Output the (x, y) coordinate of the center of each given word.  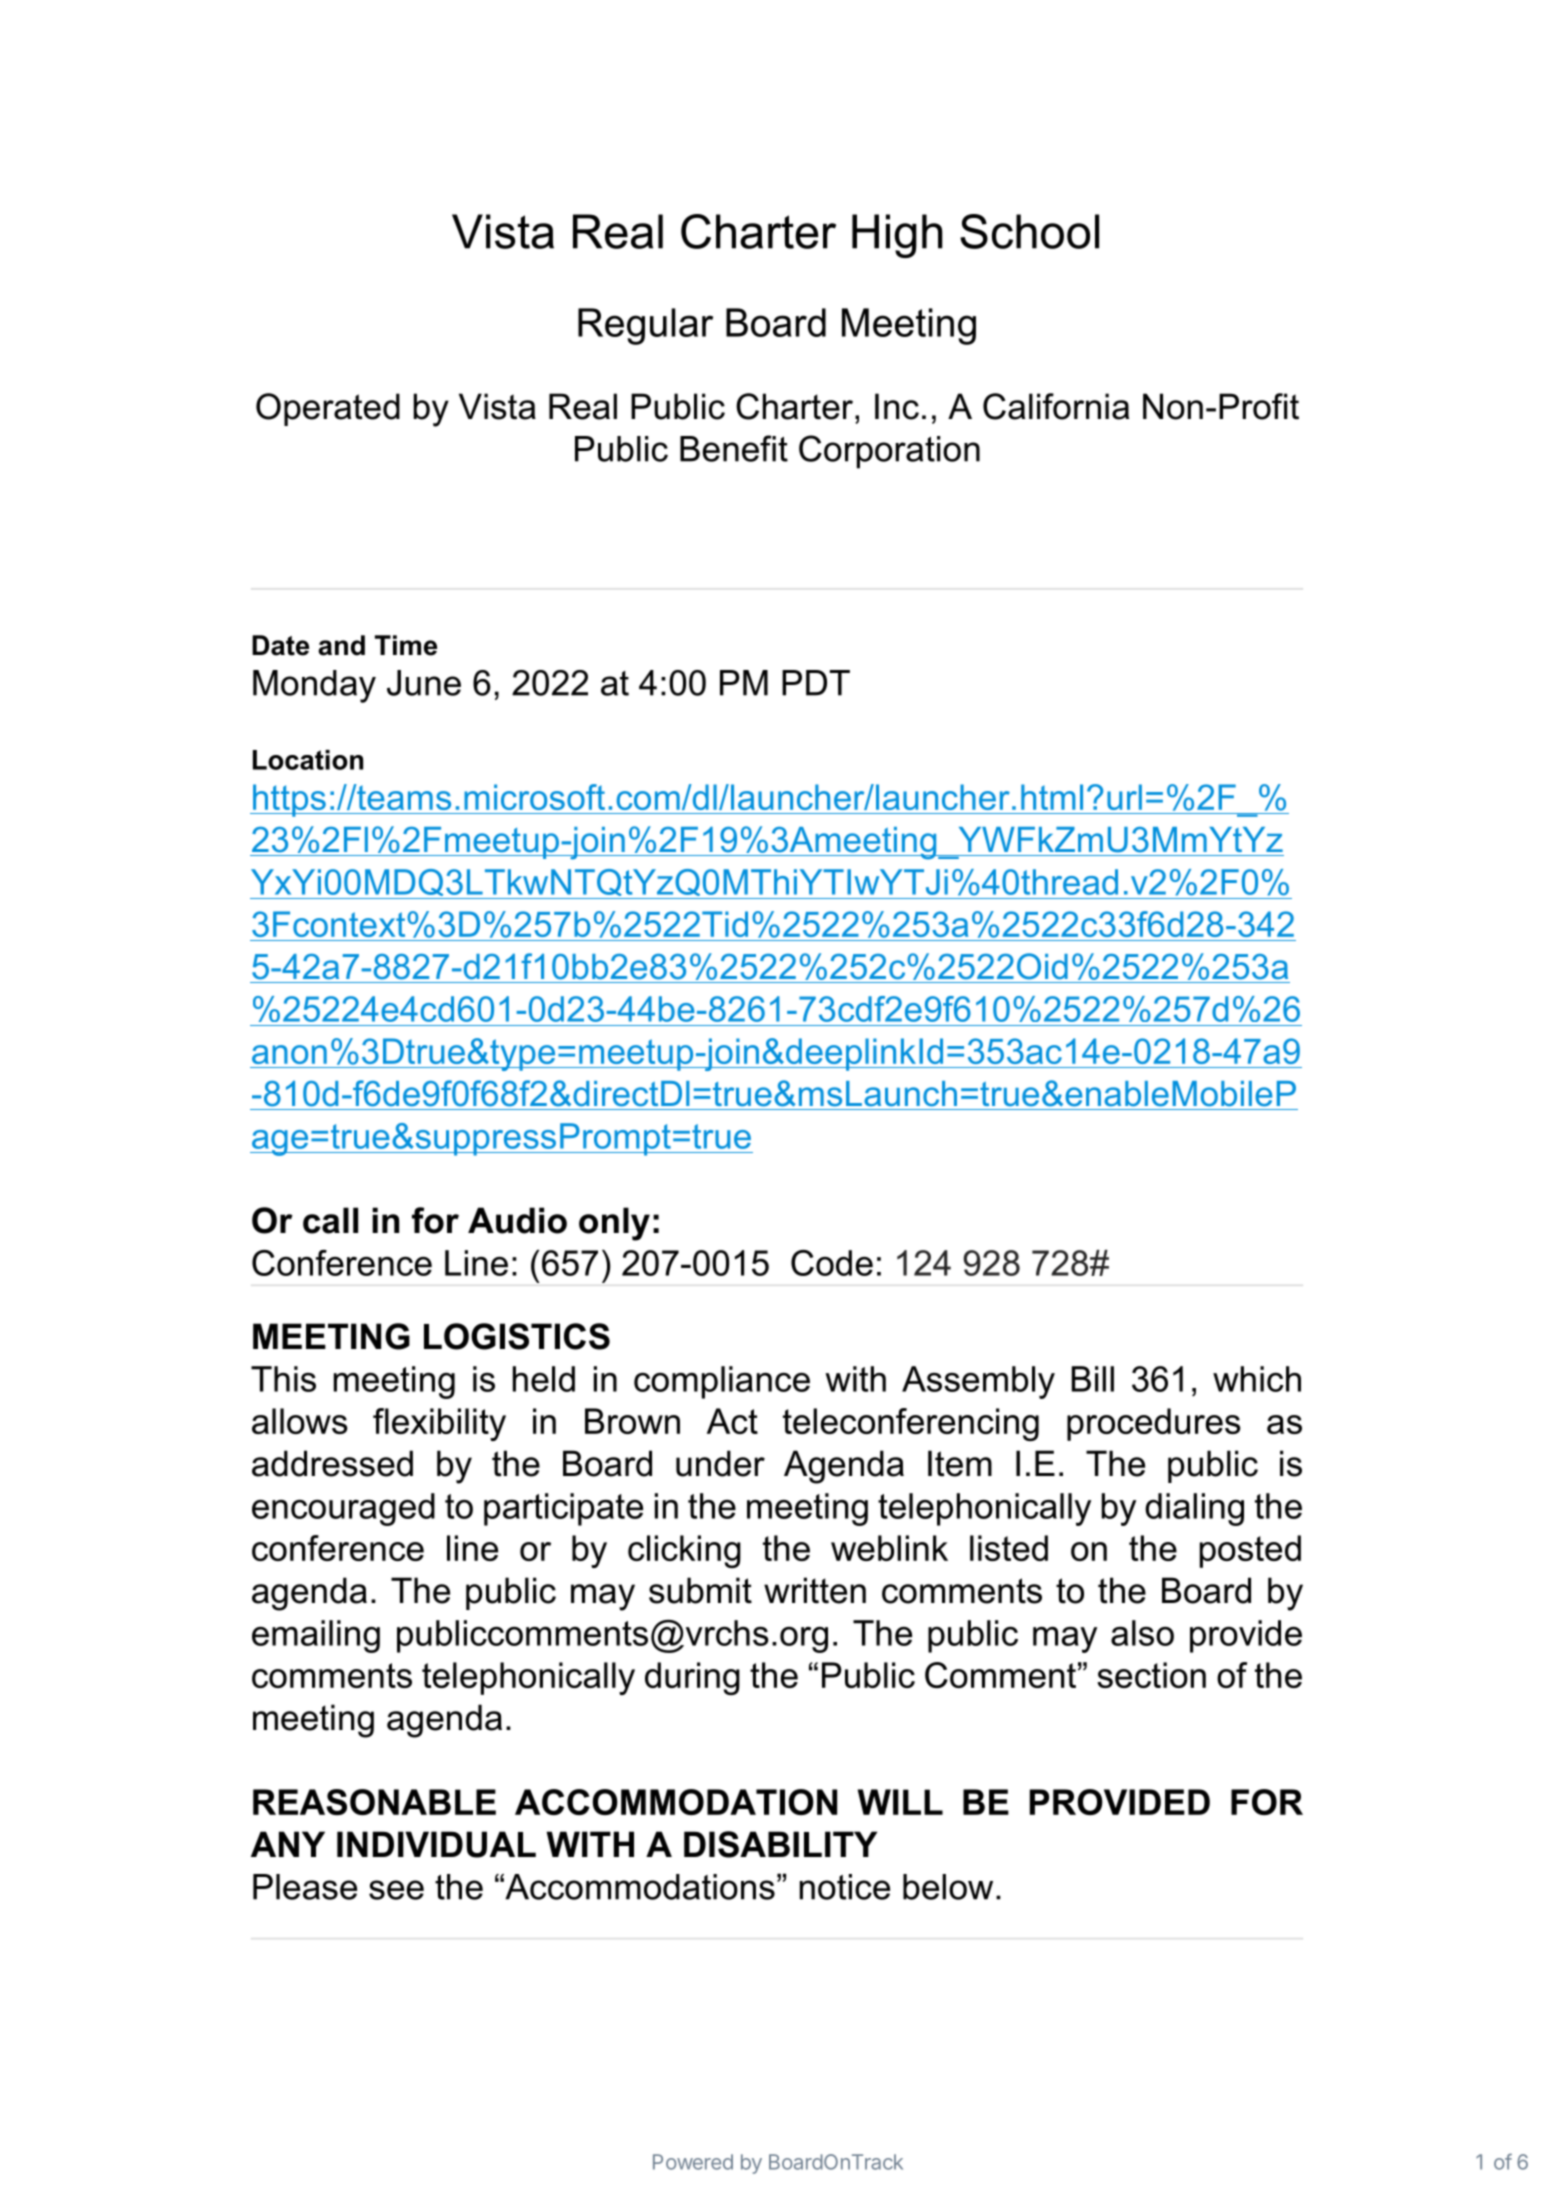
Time (406, 645)
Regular (645, 326)
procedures (1154, 1424)
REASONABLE (374, 1802)
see (396, 1890)
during (692, 1678)
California (1056, 406)
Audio (517, 1220)
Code (832, 1263)
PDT (816, 683)
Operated (328, 409)
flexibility (439, 1424)
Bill (1093, 1379)
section (1151, 1675)
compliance (722, 1382)
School (1029, 231)
